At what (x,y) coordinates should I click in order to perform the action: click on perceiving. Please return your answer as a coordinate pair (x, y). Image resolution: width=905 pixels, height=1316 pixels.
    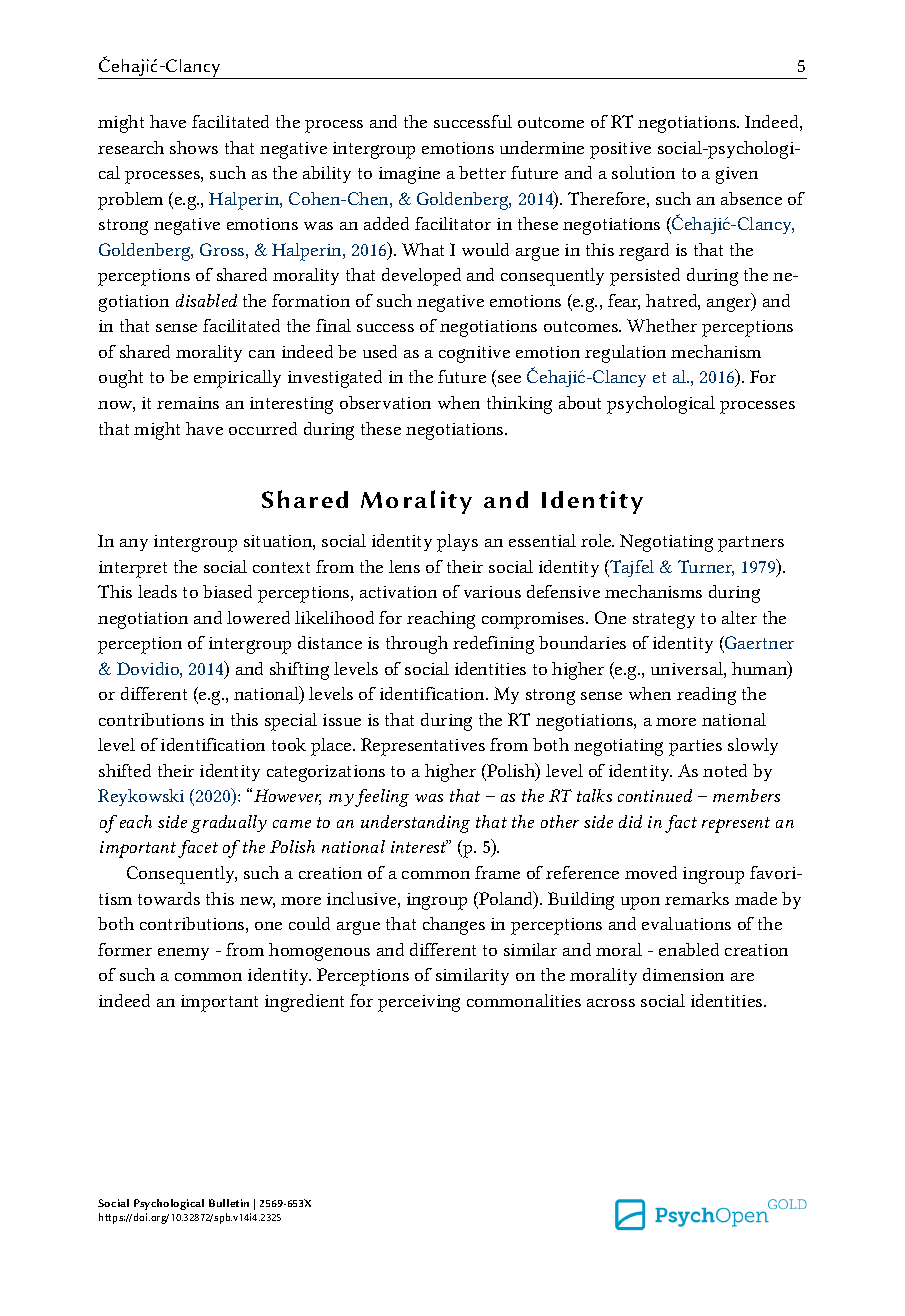
    Looking at the image, I should click on (419, 1003).
